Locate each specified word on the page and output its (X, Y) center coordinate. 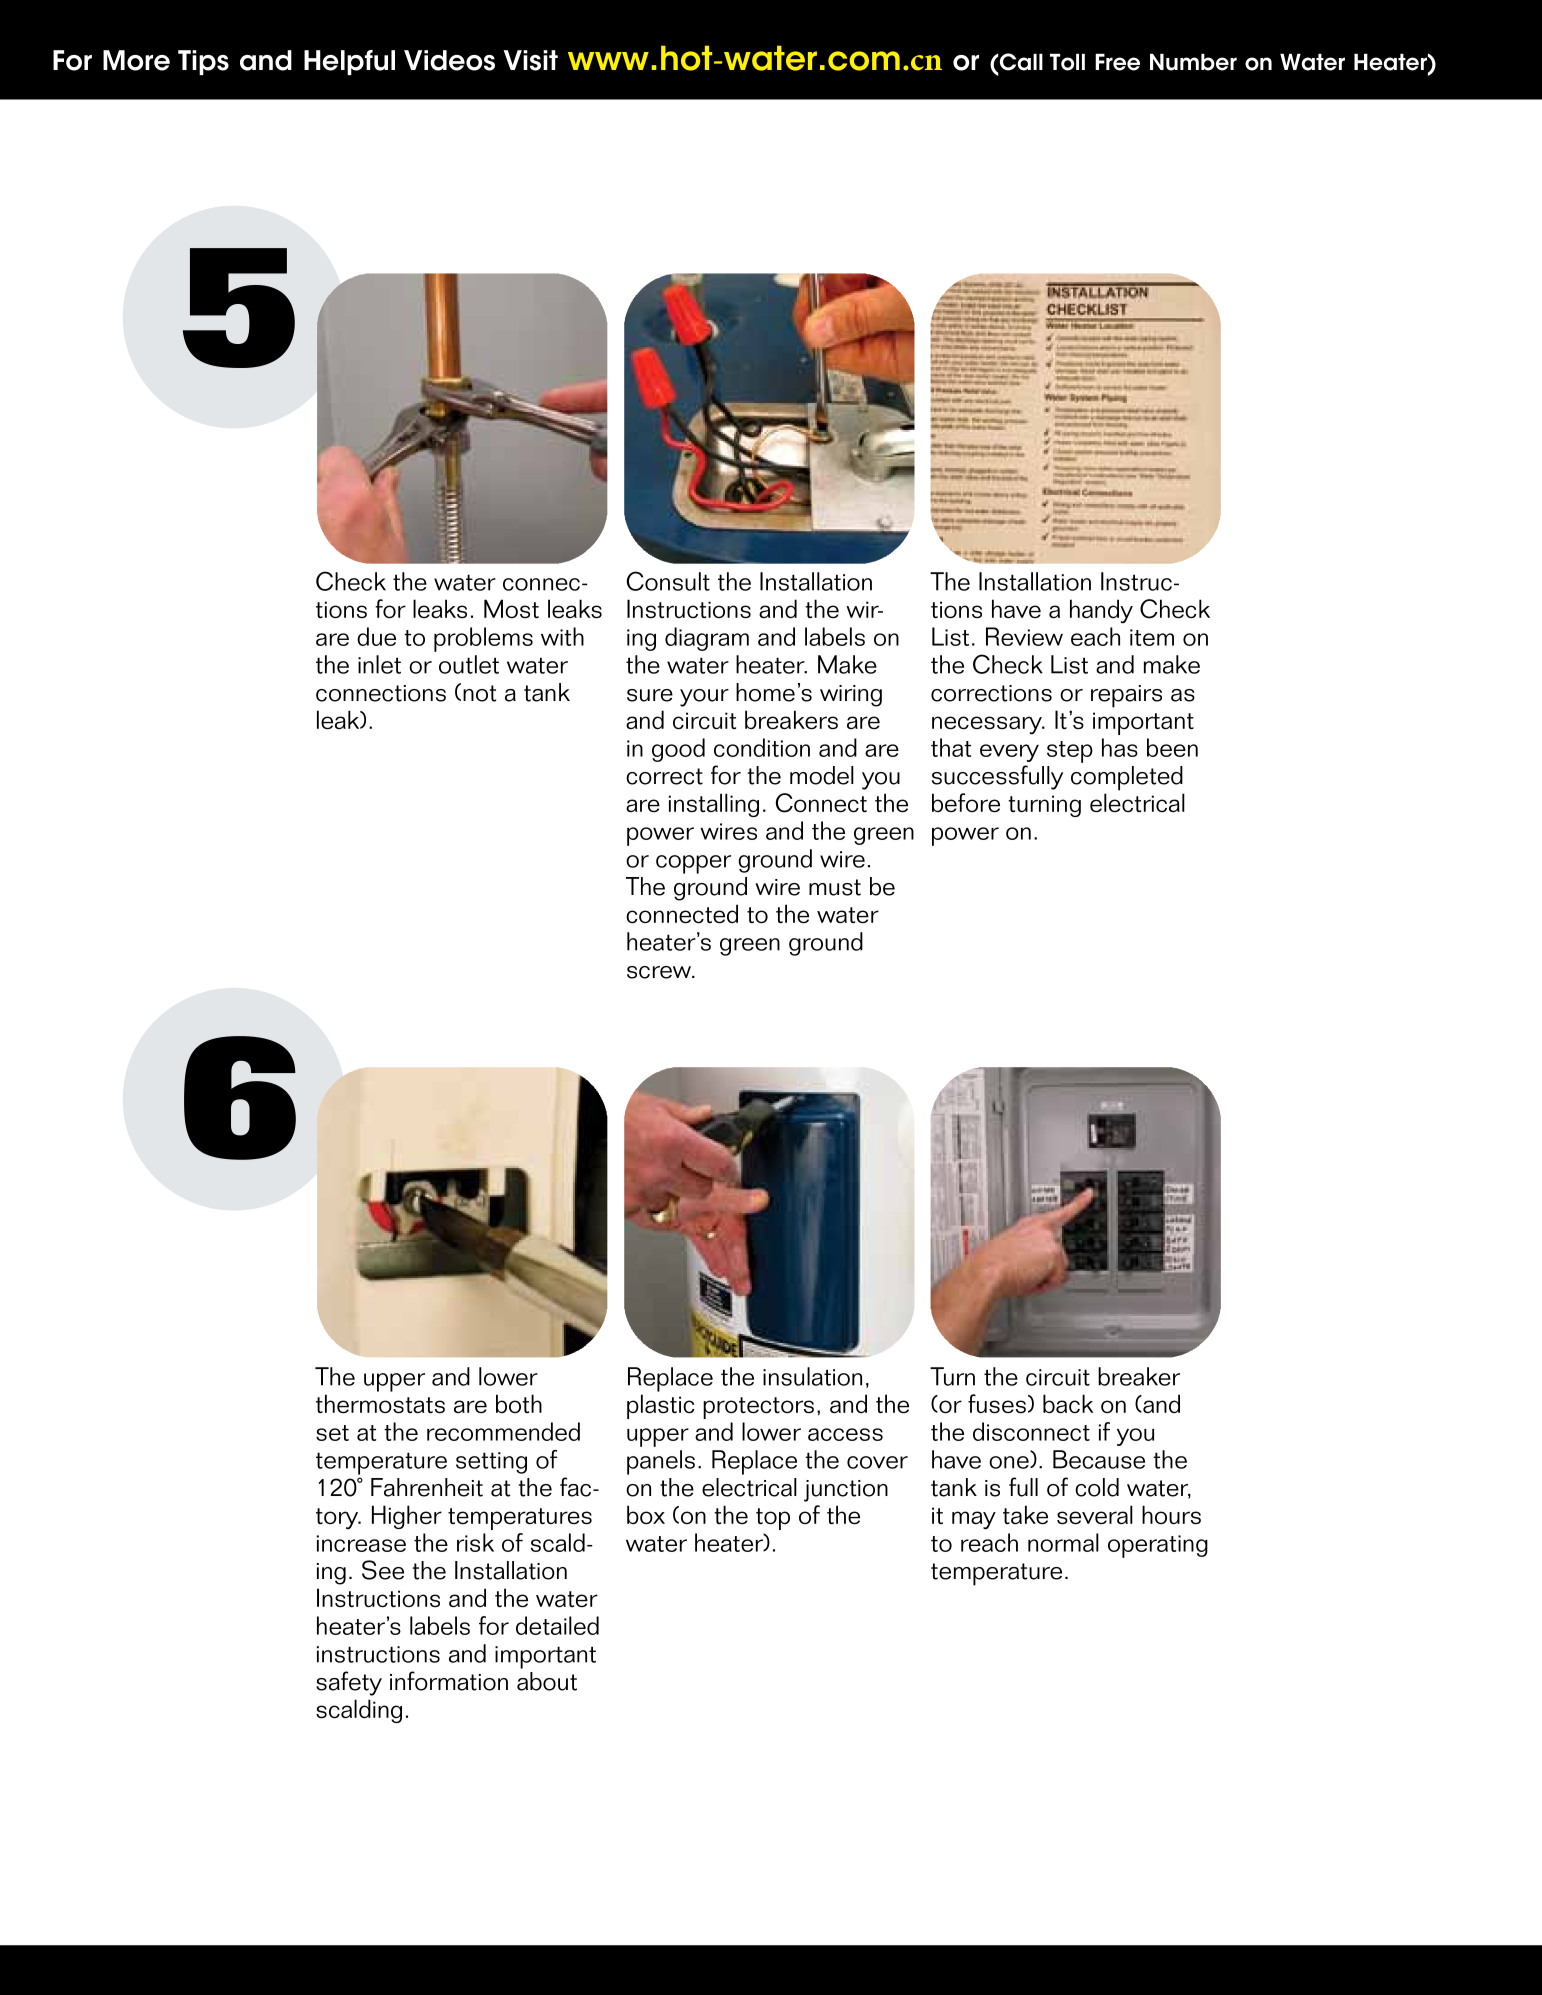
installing (714, 805)
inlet (379, 664)
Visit (531, 60)
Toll (1067, 62)
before (966, 802)
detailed (557, 1625)
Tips (203, 62)
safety (349, 1683)
